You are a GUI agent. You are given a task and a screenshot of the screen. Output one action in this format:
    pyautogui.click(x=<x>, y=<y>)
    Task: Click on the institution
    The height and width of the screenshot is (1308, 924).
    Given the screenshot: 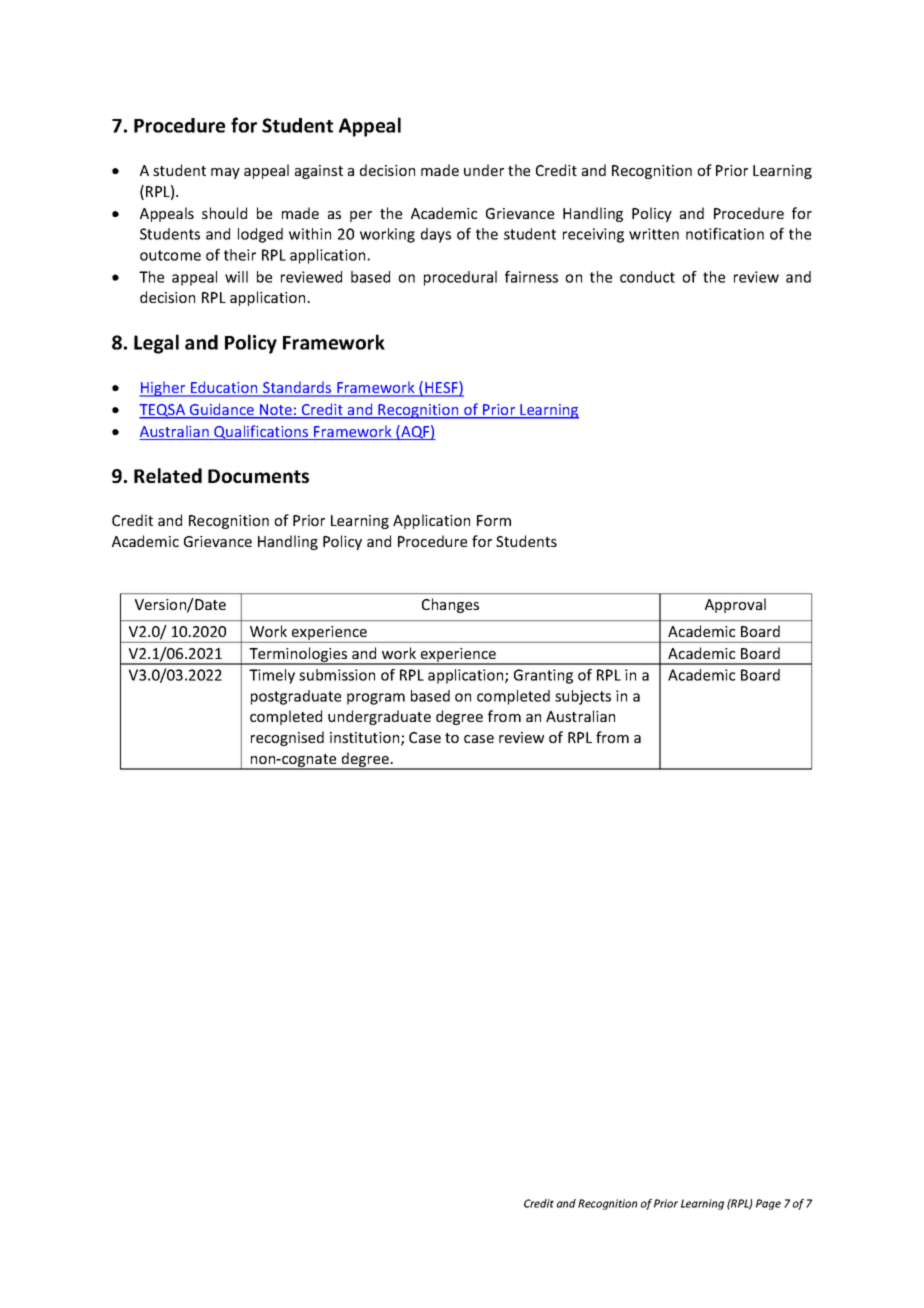 What is the action you would take?
    pyautogui.click(x=366, y=739)
